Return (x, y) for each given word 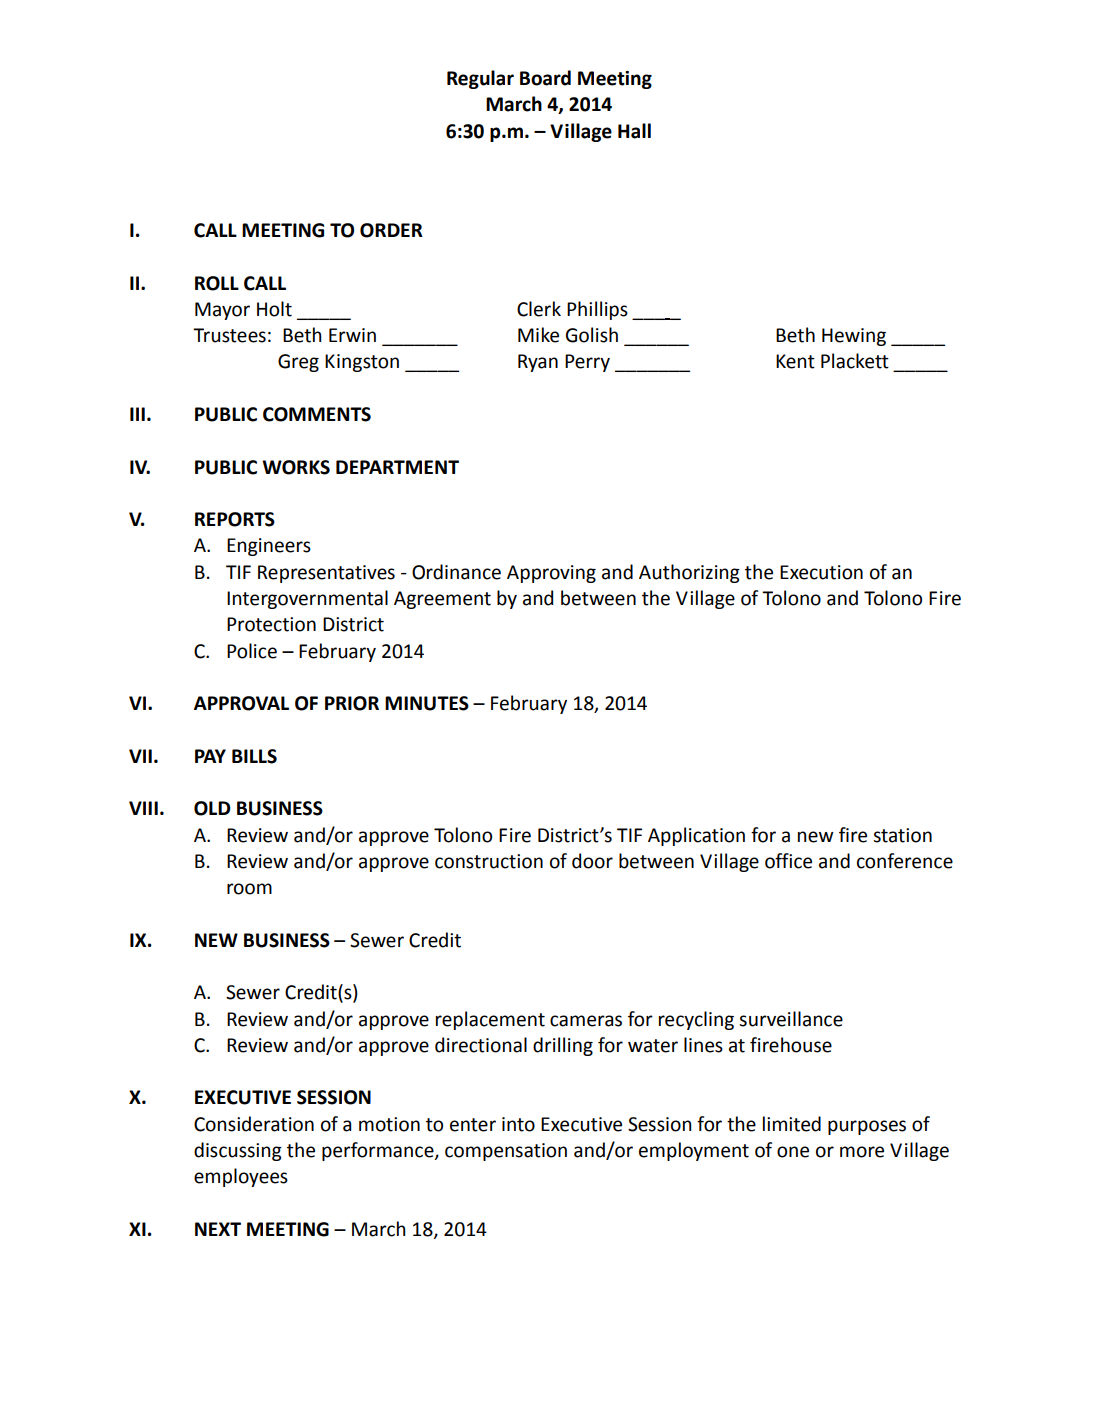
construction (489, 861)
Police (252, 651)
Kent (795, 361)
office (788, 861)
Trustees (229, 335)
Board (545, 78)
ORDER (391, 230)
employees (241, 1177)
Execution (821, 572)
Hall (634, 131)
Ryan (538, 363)
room (249, 889)
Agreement (442, 600)
